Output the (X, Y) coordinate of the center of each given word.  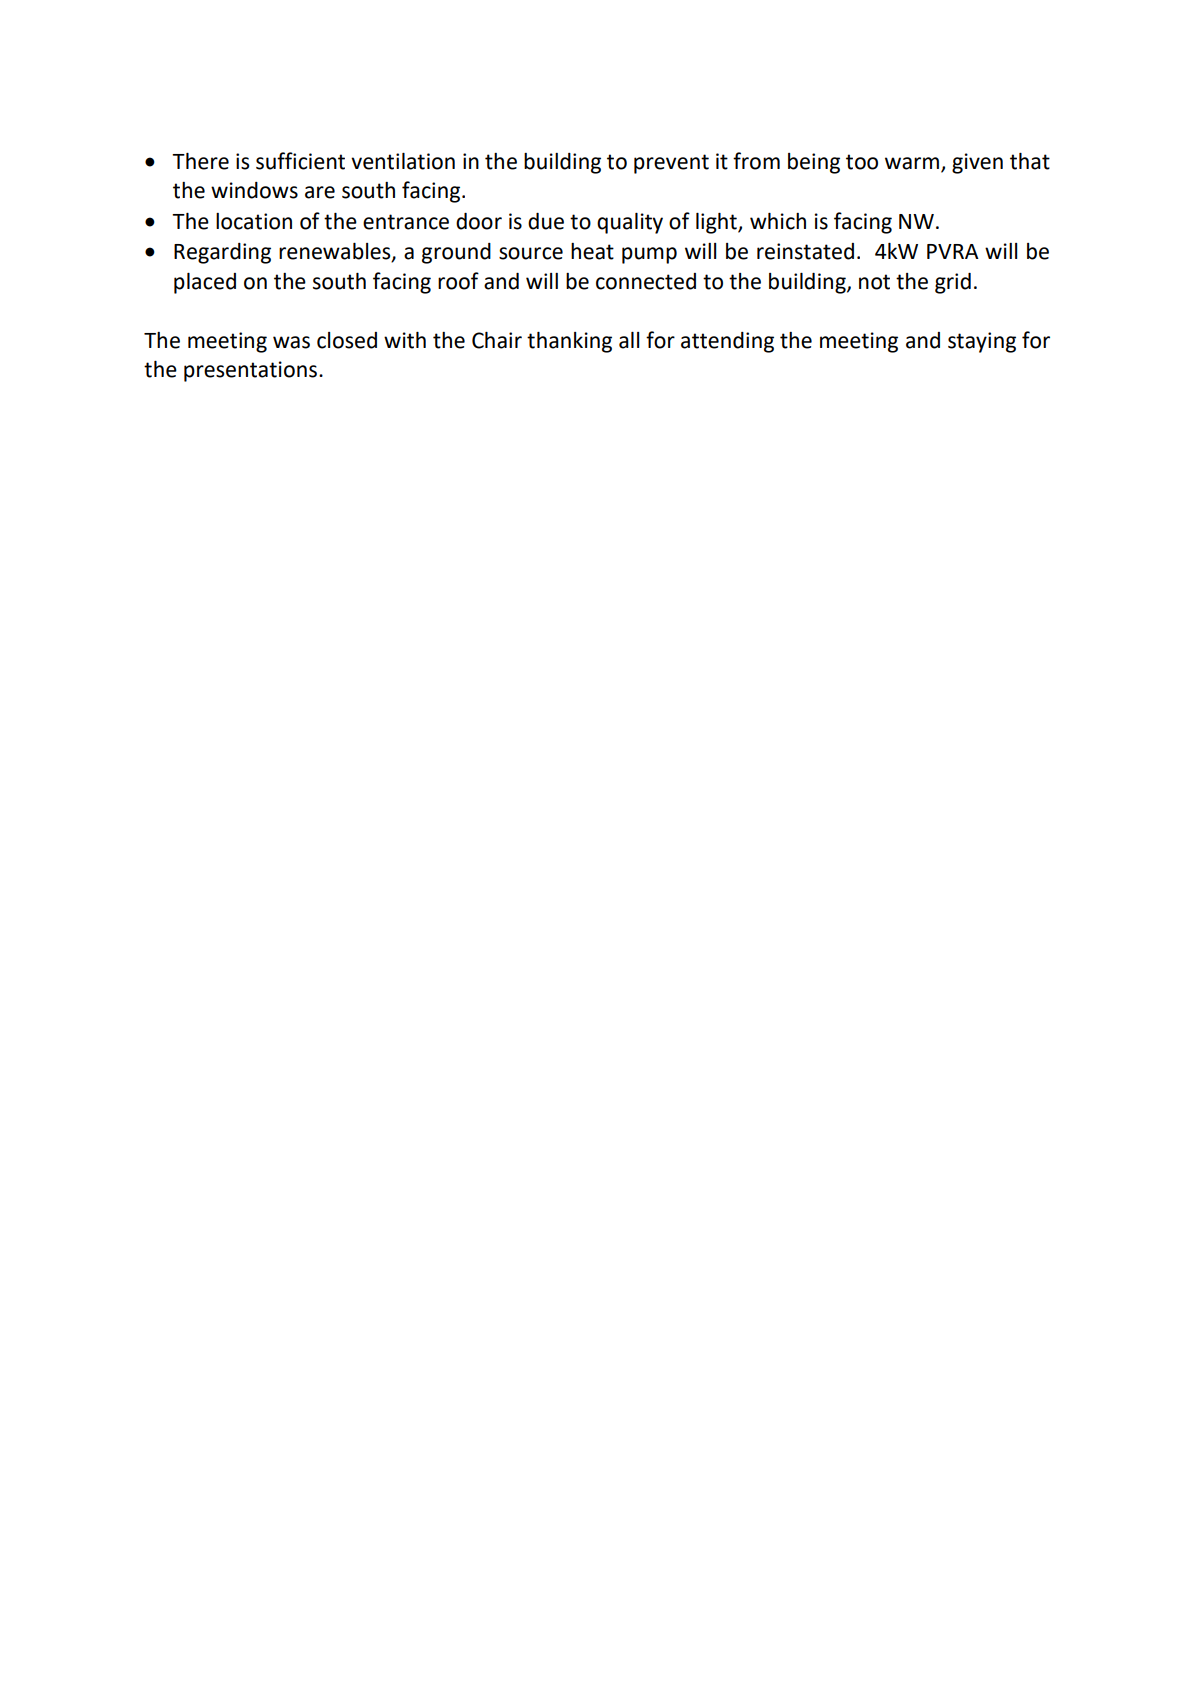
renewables (336, 252)
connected (646, 281)
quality (630, 223)
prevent (671, 164)
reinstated (805, 251)
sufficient (300, 161)
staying (982, 342)
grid (953, 283)
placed (205, 283)
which (778, 221)
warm (912, 163)
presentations (252, 371)
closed (347, 340)
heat (592, 251)
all (629, 340)
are (320, 192)
